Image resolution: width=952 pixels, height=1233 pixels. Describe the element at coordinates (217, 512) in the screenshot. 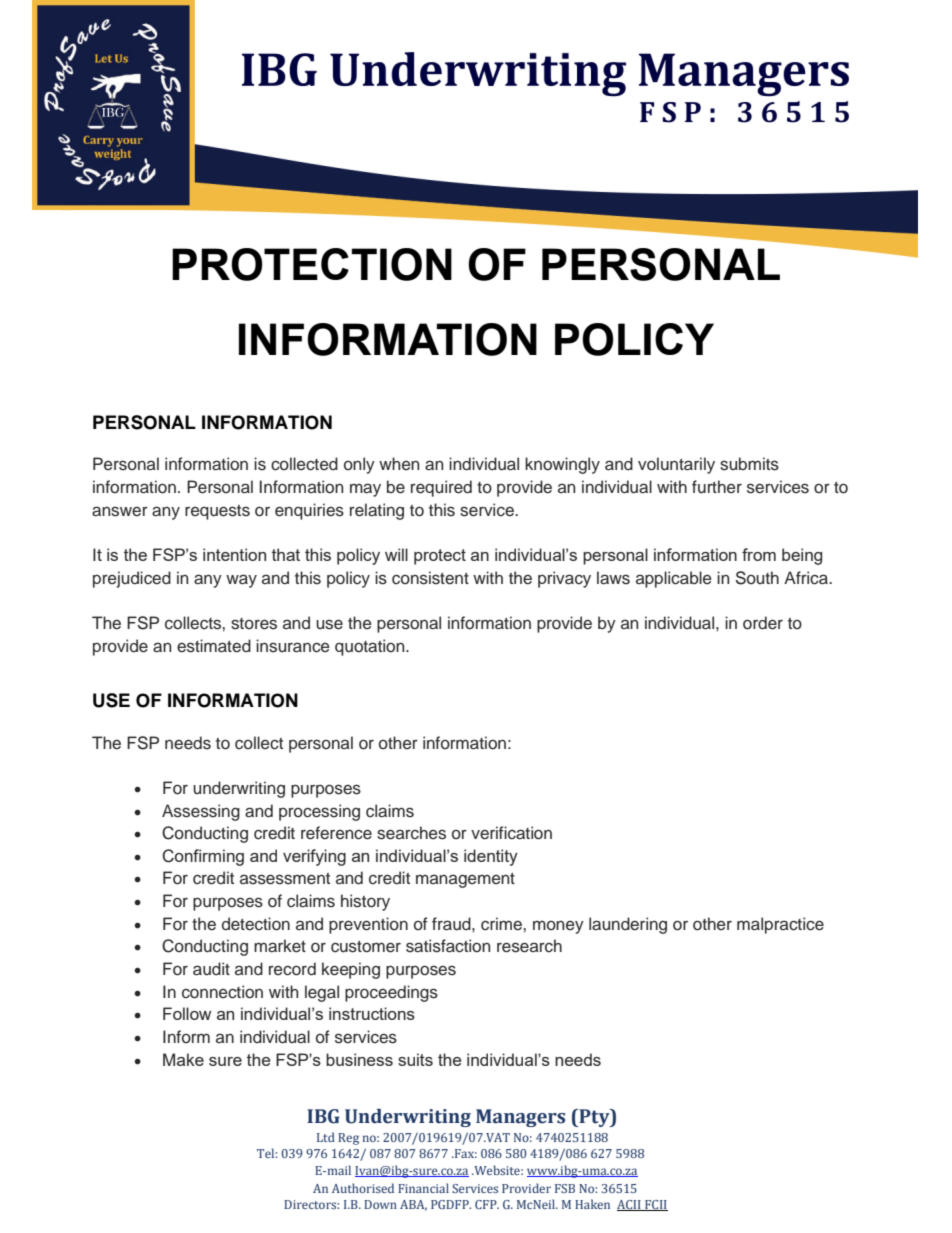

I see `requests` at that location.
